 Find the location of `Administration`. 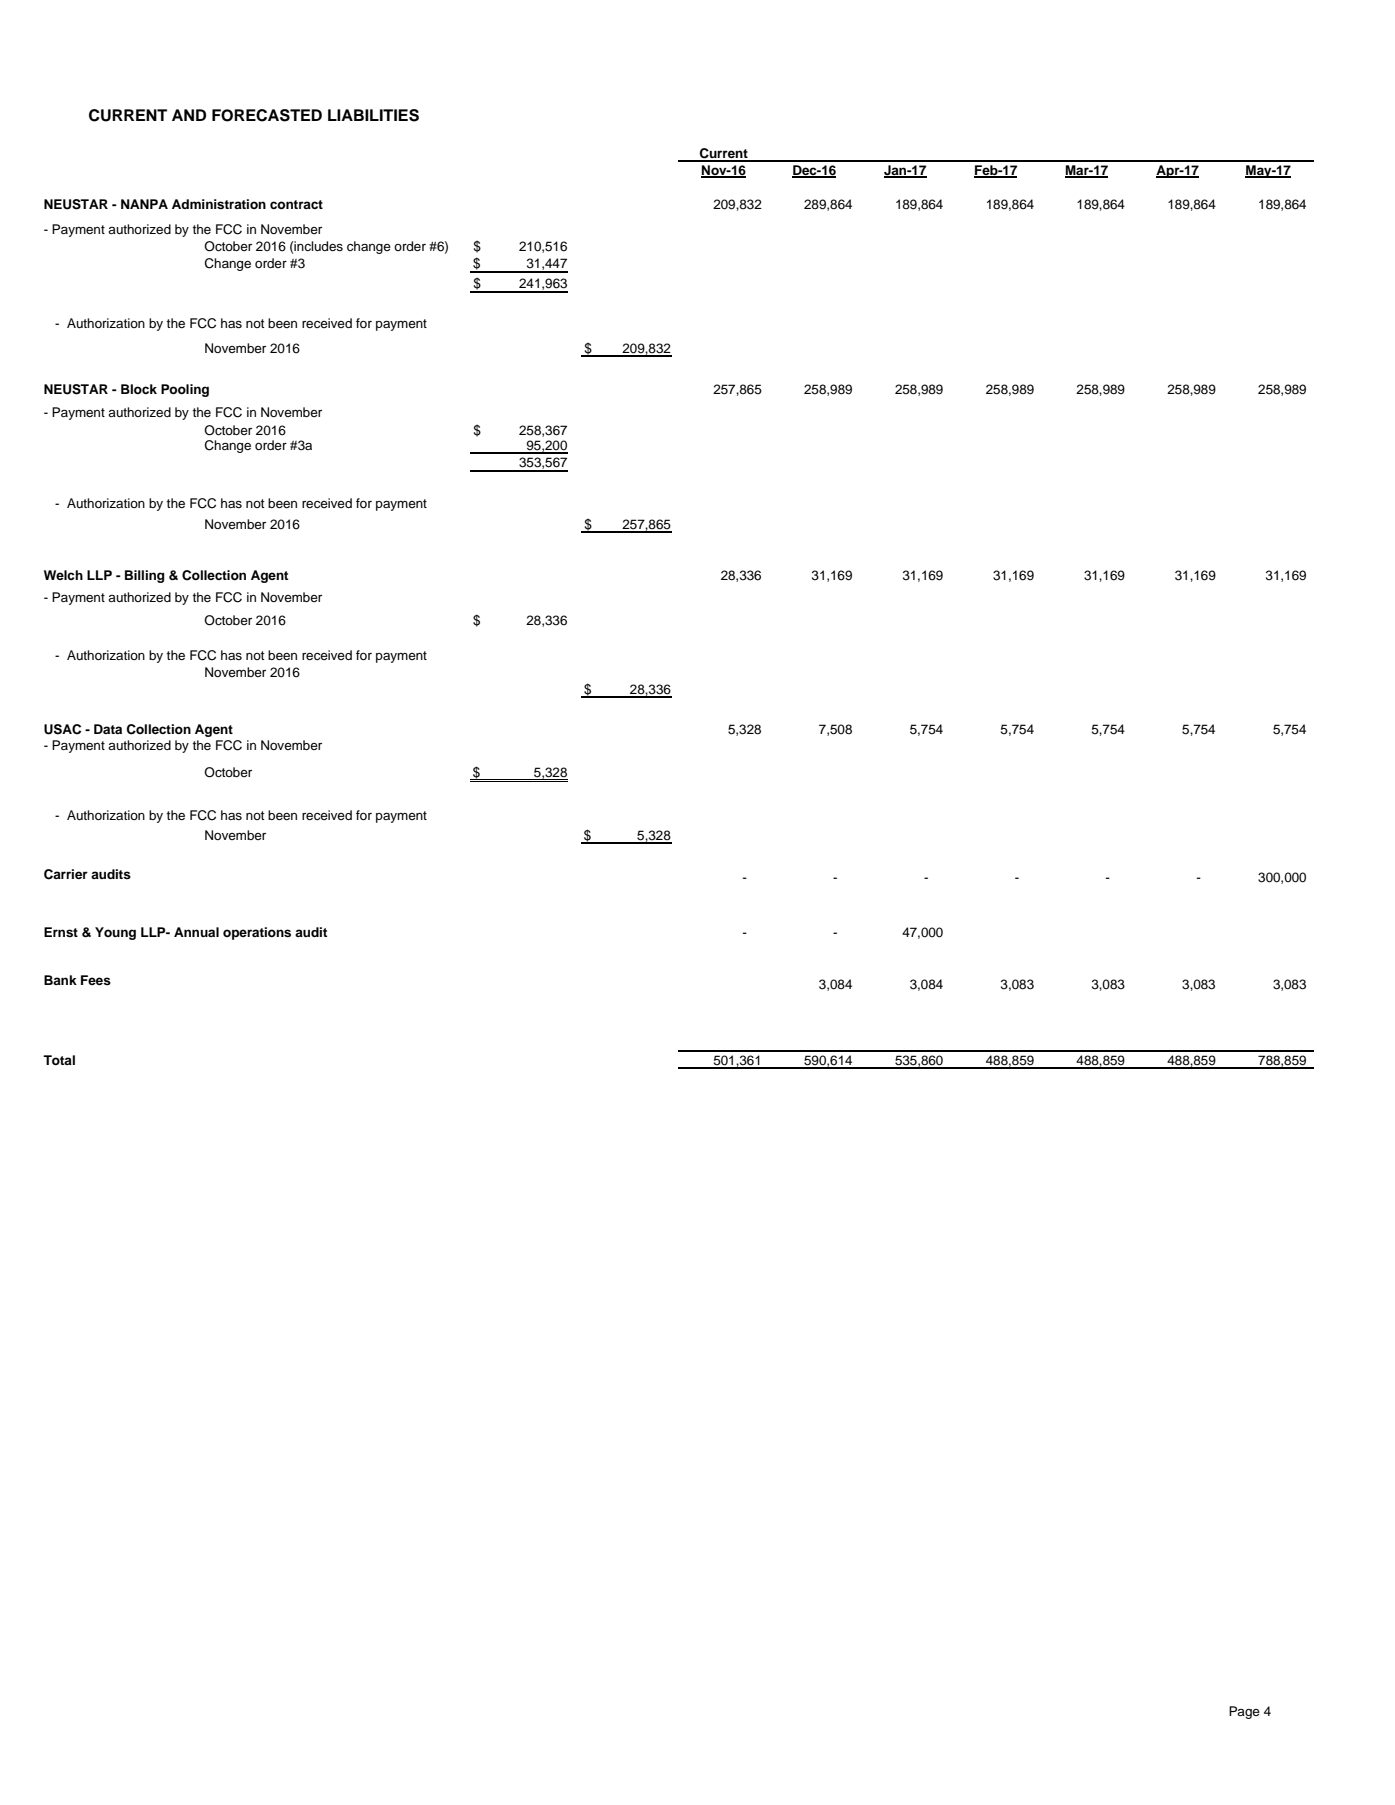

Administration is located at coordinates (219, 204).
